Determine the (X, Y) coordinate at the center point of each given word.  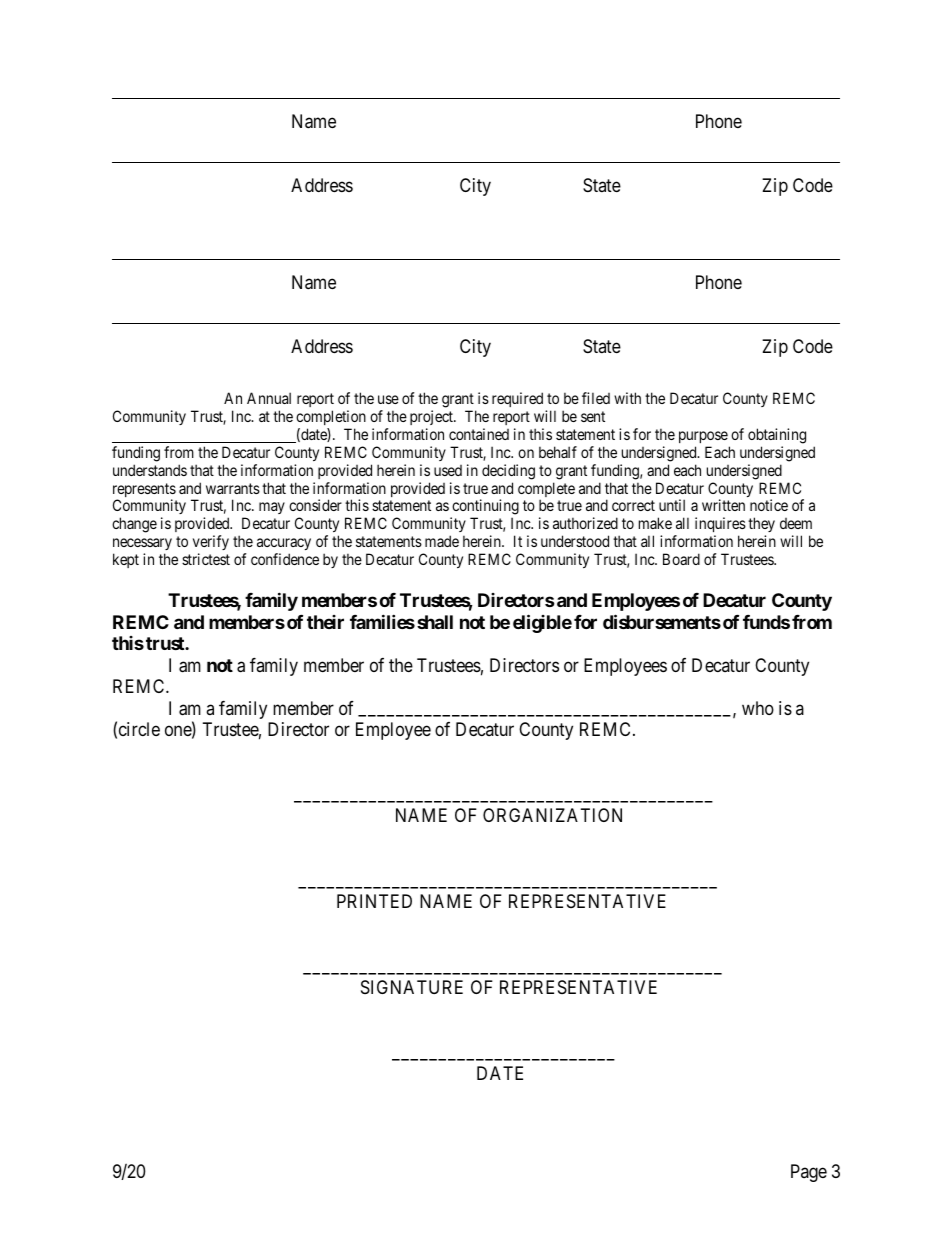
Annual (269, 398)
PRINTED (374, 901)
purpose (703, 437)
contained (479, 434)
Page (809, 1173)
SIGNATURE (412, 987)
